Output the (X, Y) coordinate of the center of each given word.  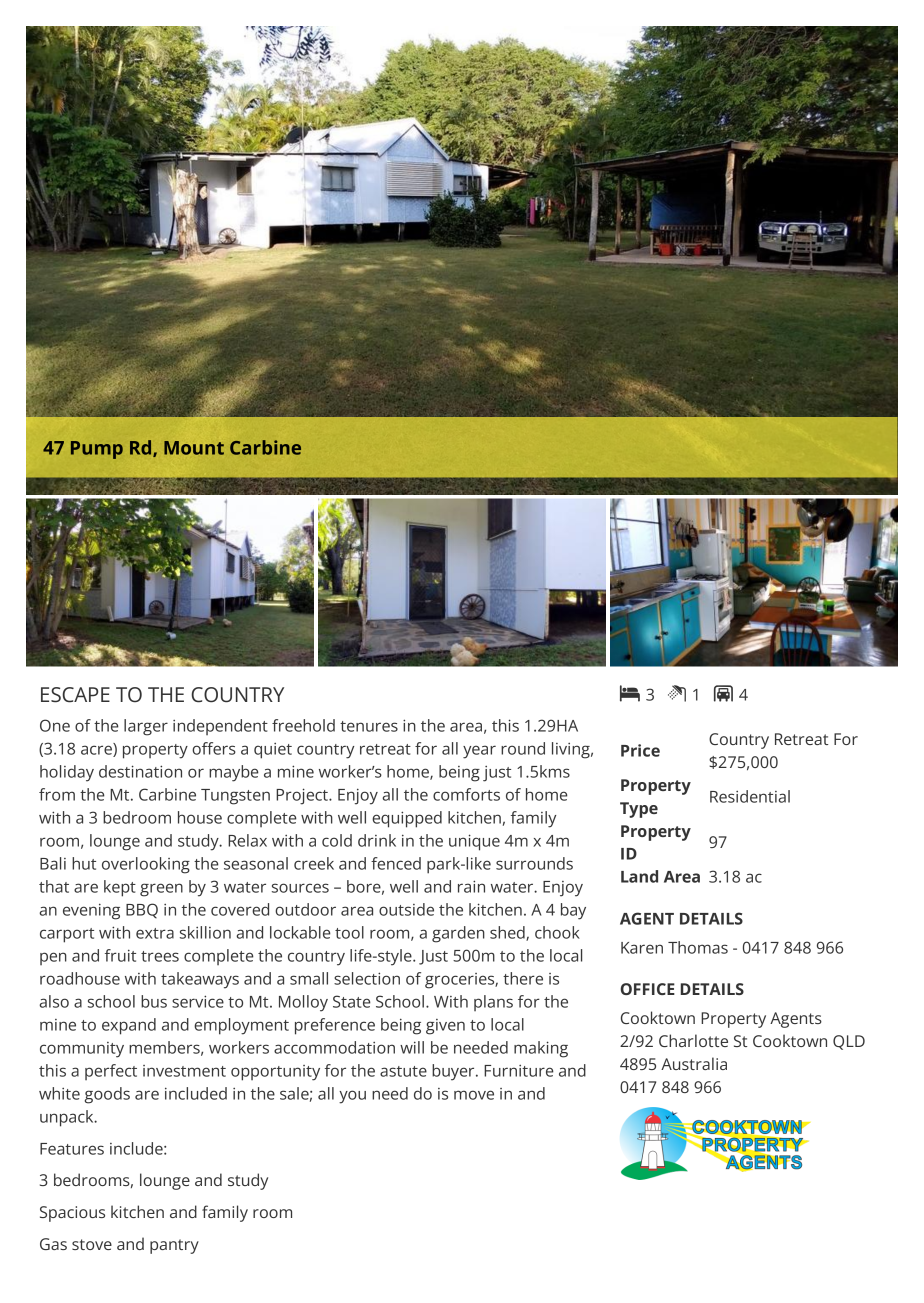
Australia (694, 1063)
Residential (750, 796)
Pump (97, 450)
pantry (174, 1246)
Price (640, 750)
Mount (194, 448)
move (474, 1095)
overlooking (146, 865)
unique (474, 842)
